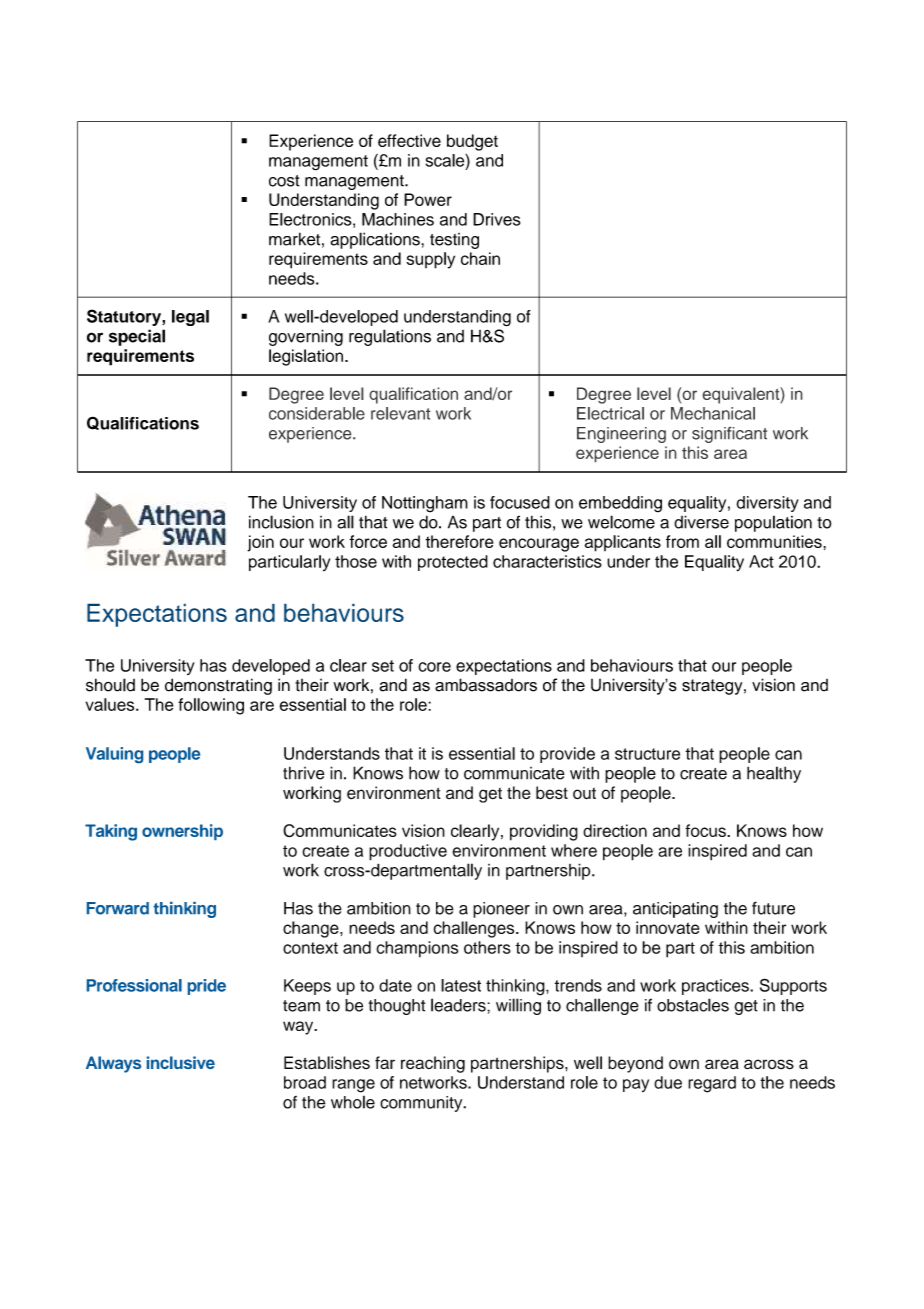 Image resolution: width=924 pixels, height=1309 pixels. What do you see at coordinates (675, 910) in the document?
I see `anticipating` at bounding box center [675, 910].
